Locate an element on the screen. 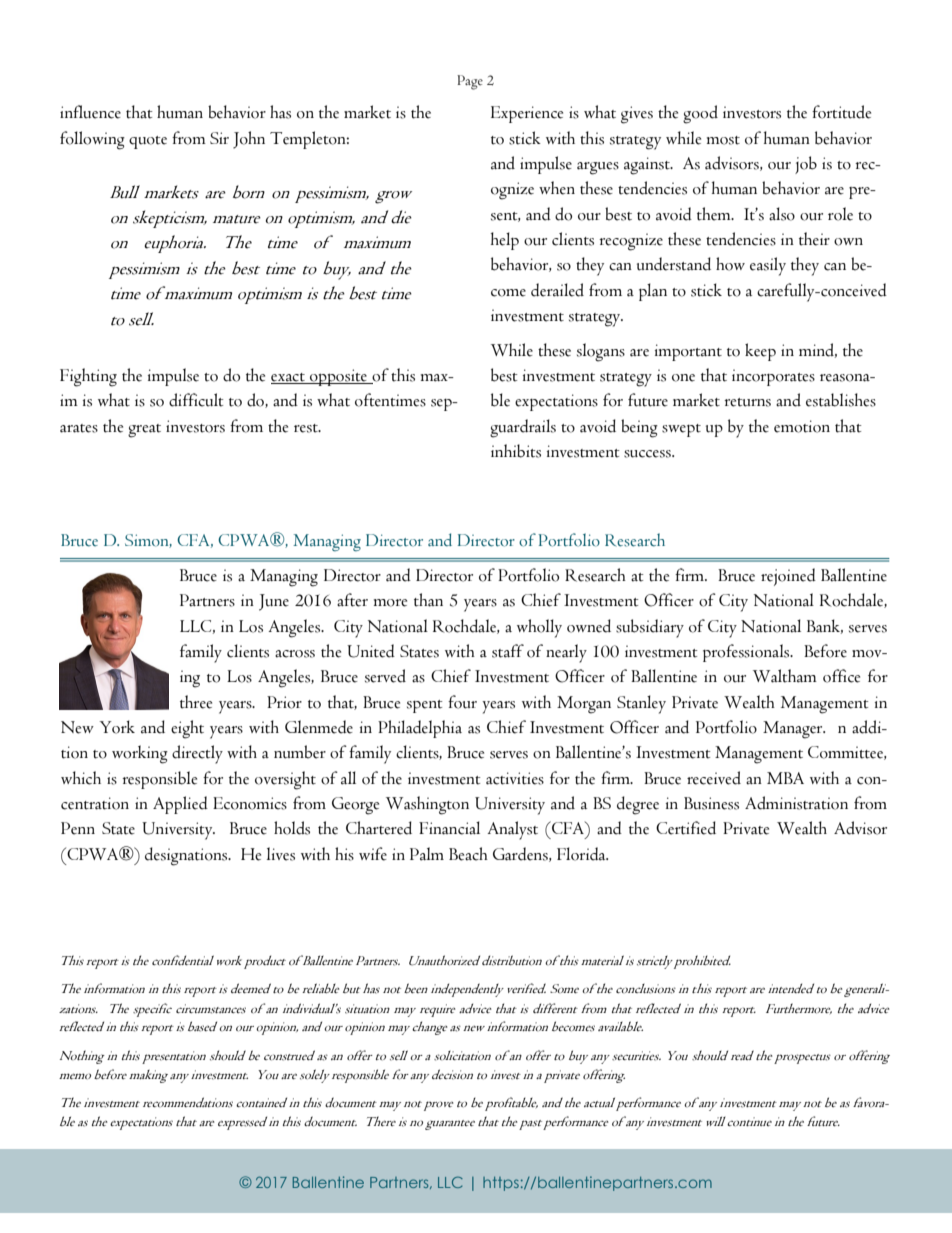 This screenshot has height=1233, width=952. help is located at coordinates (505, 241).
